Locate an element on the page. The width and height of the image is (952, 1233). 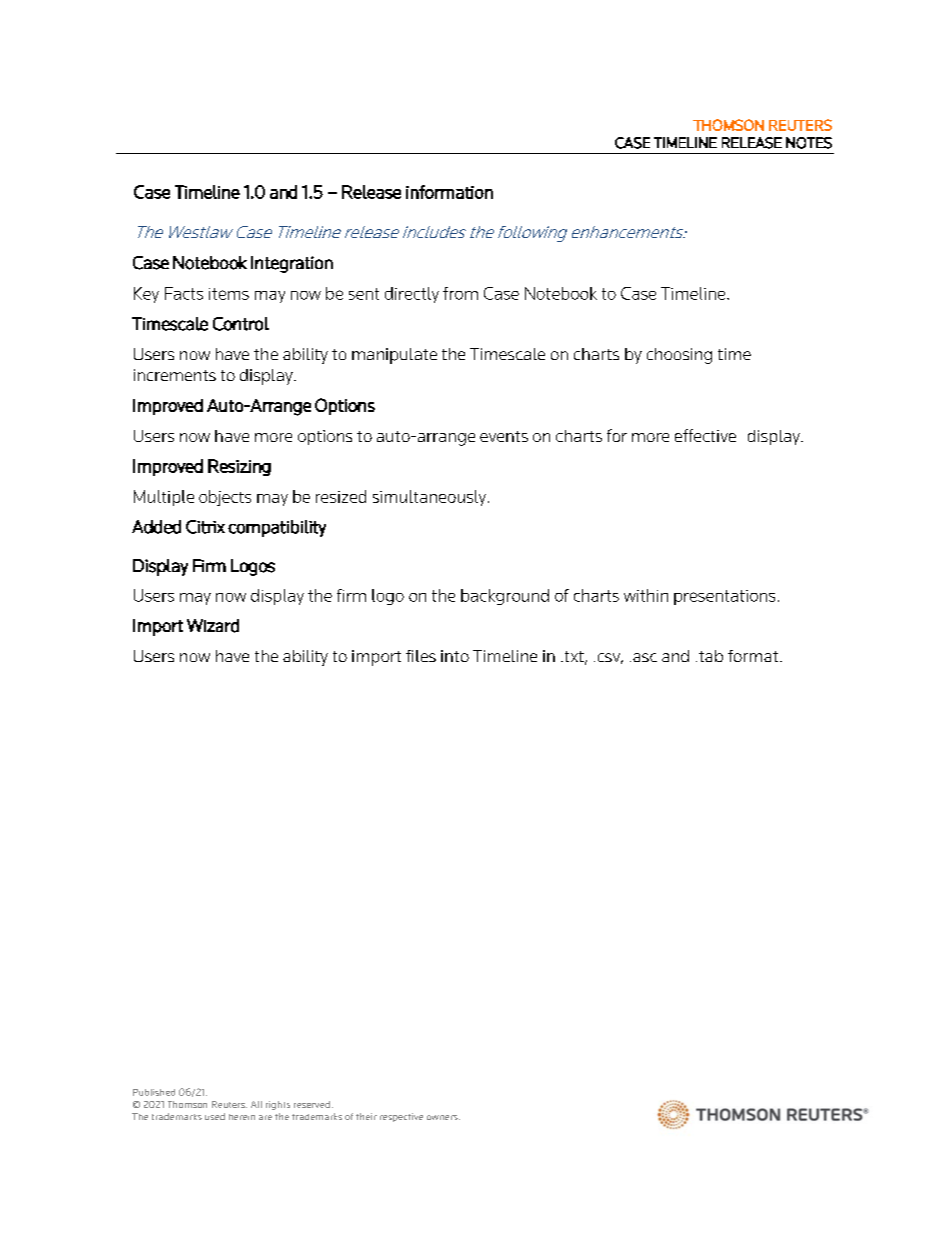
owners is located at coordinates (443, 1117).
